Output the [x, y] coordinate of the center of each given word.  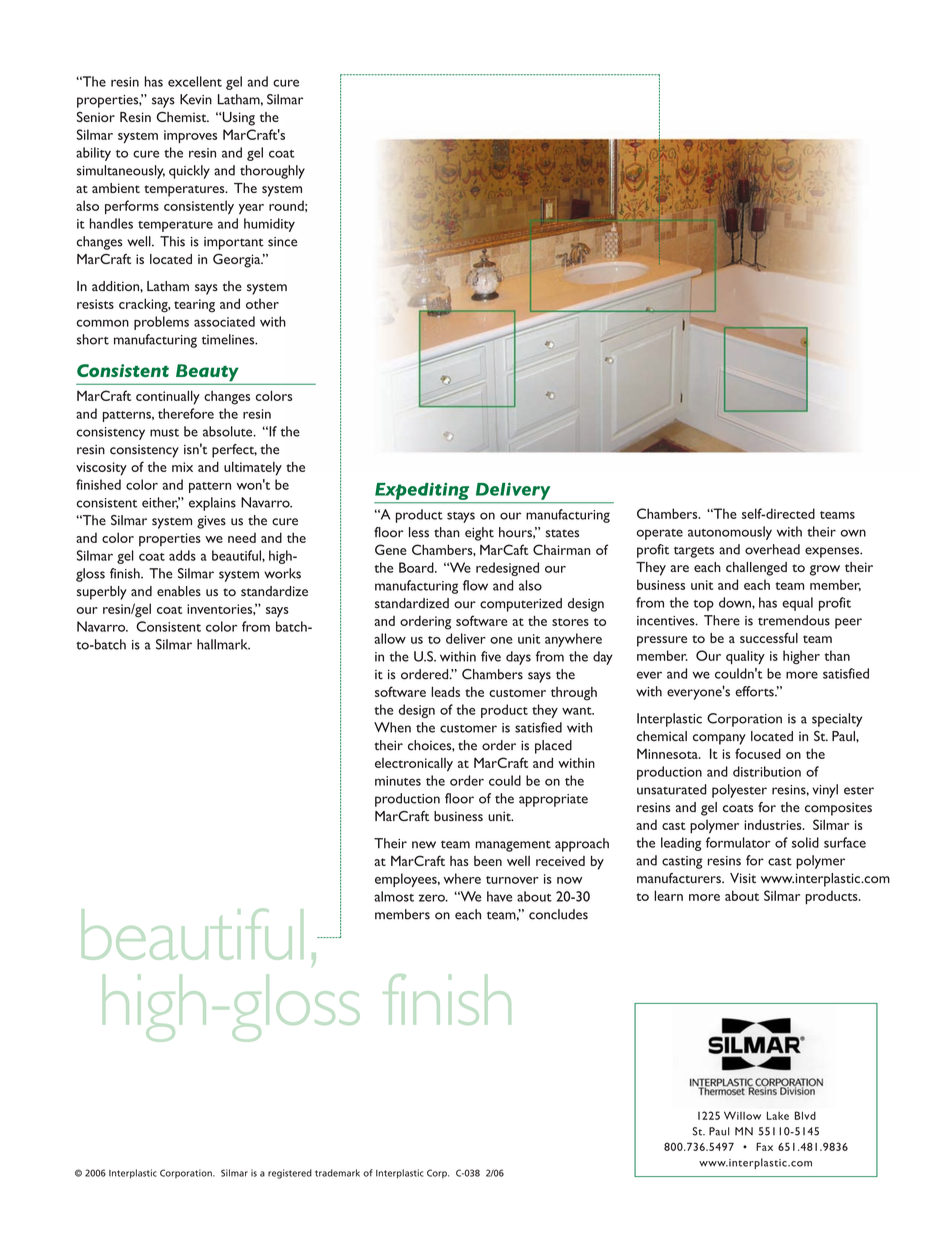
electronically [414, 765]
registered [290, 1174]
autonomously [730, 533]
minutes [398, 781]
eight [479, 534]
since [282, 242]
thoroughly [272, 172]
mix [182, 467]
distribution [767, 771]
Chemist [183, 116]
